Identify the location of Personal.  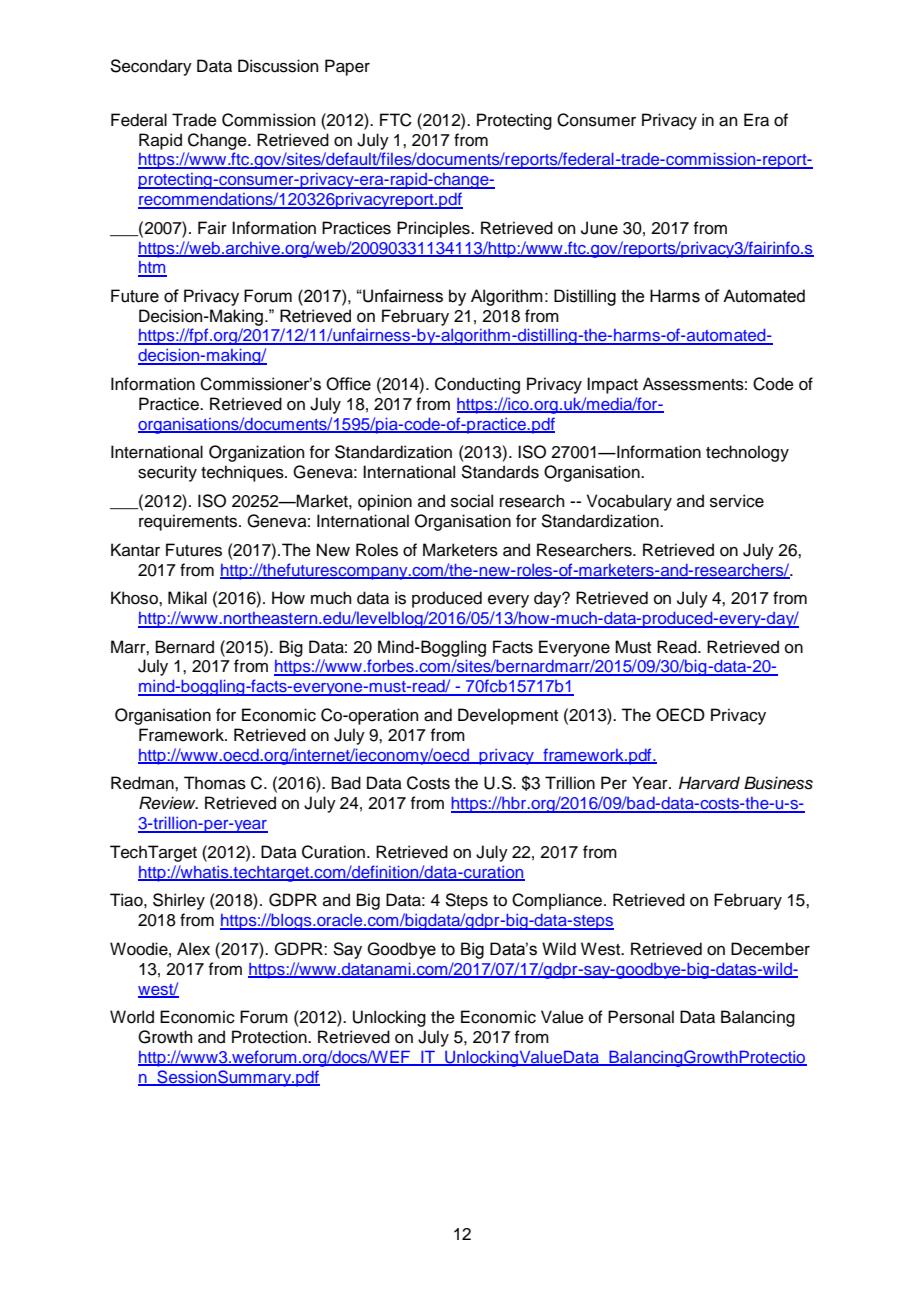
(641, 1017).
